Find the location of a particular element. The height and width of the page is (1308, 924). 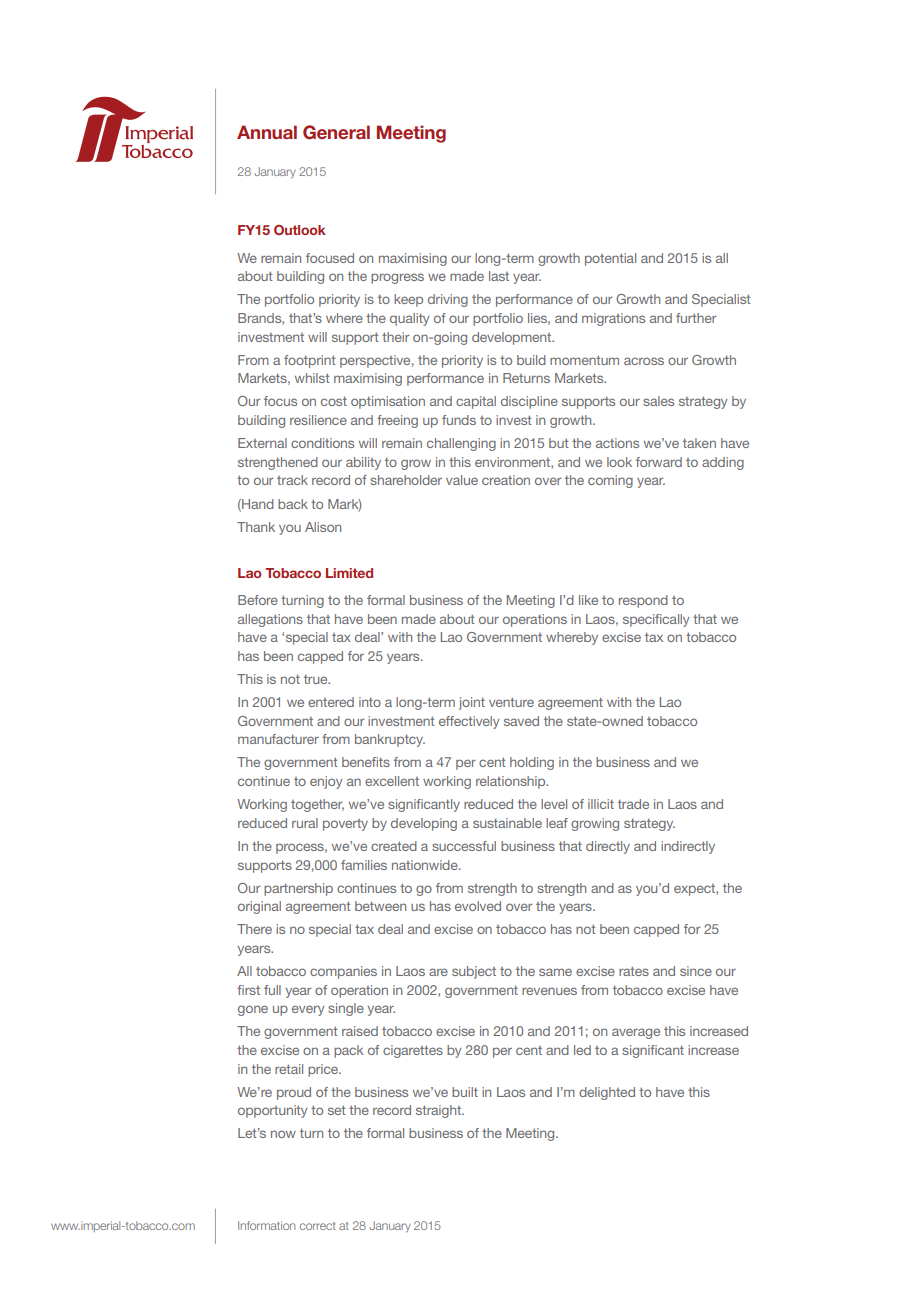

delighted is located at coordinates (607, 1093).
